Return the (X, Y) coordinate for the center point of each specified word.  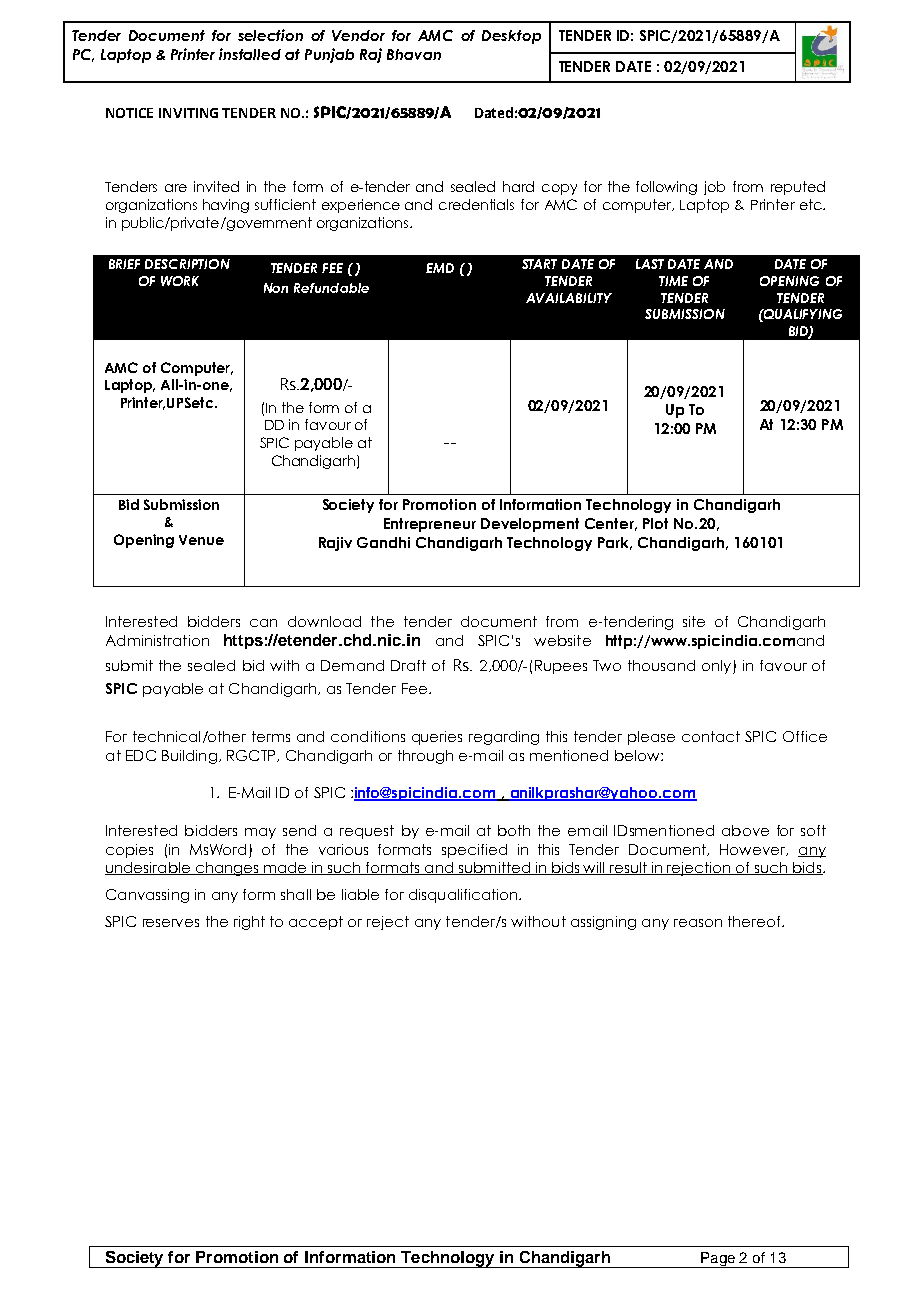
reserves (171, 923)
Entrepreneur (430, 525)
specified (474, 851)
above (745, 830)
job (714, 188)
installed (250, 54)
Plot (655, 523)
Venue (201, 540)
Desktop (511, 37)
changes (227, 869)
